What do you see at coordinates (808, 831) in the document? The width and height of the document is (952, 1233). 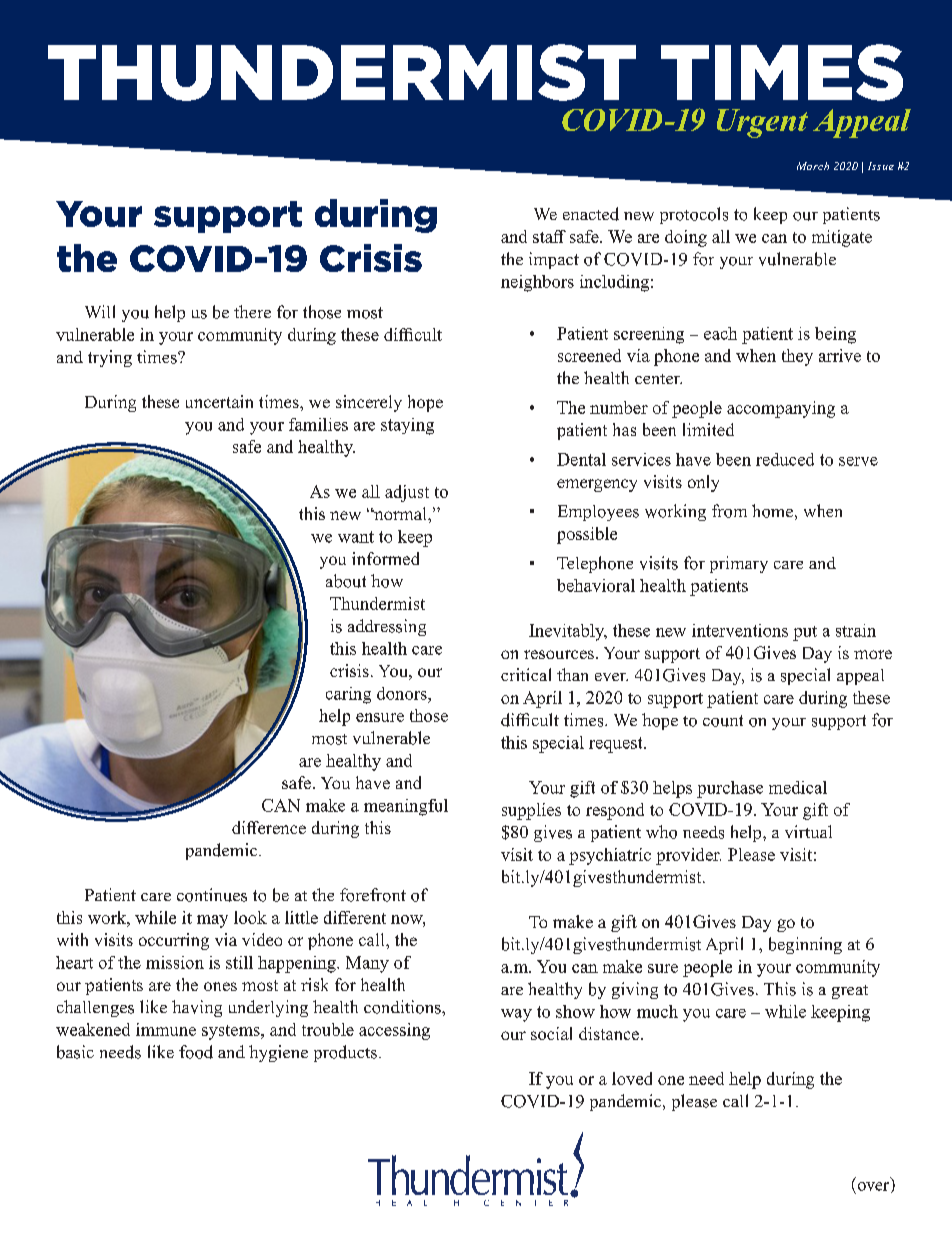 I see `virtual` at bounding box center [808, 831].
